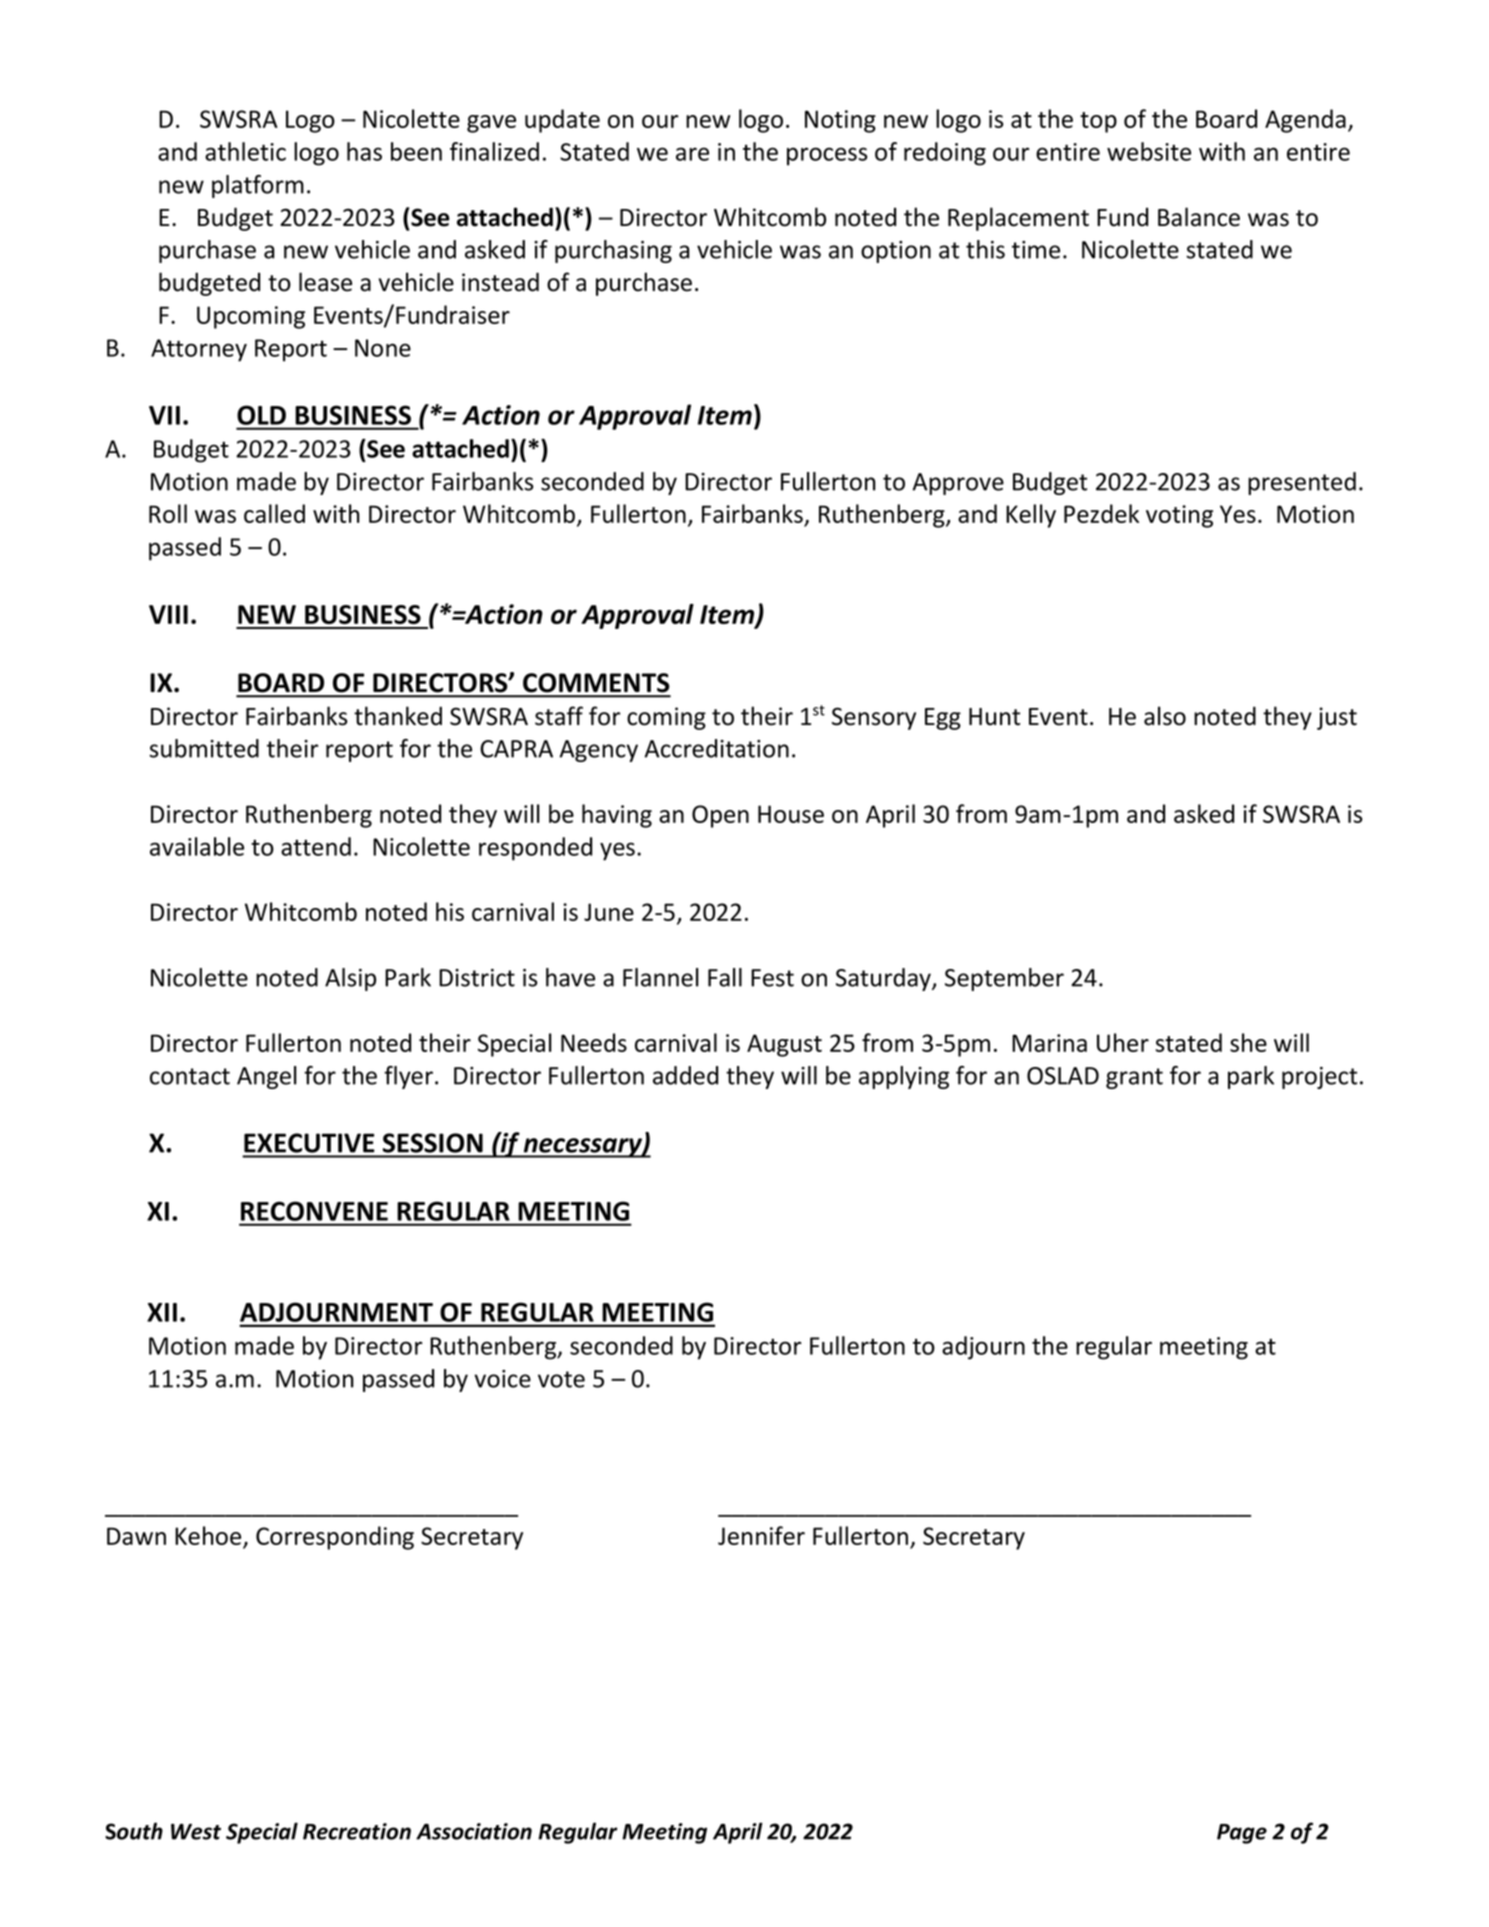 This screenshot has width=1489, height=1927. What do you see at coordinates (561, 1379) in the screenshot?
I see `vote` at bounding box center [561, 1379].
